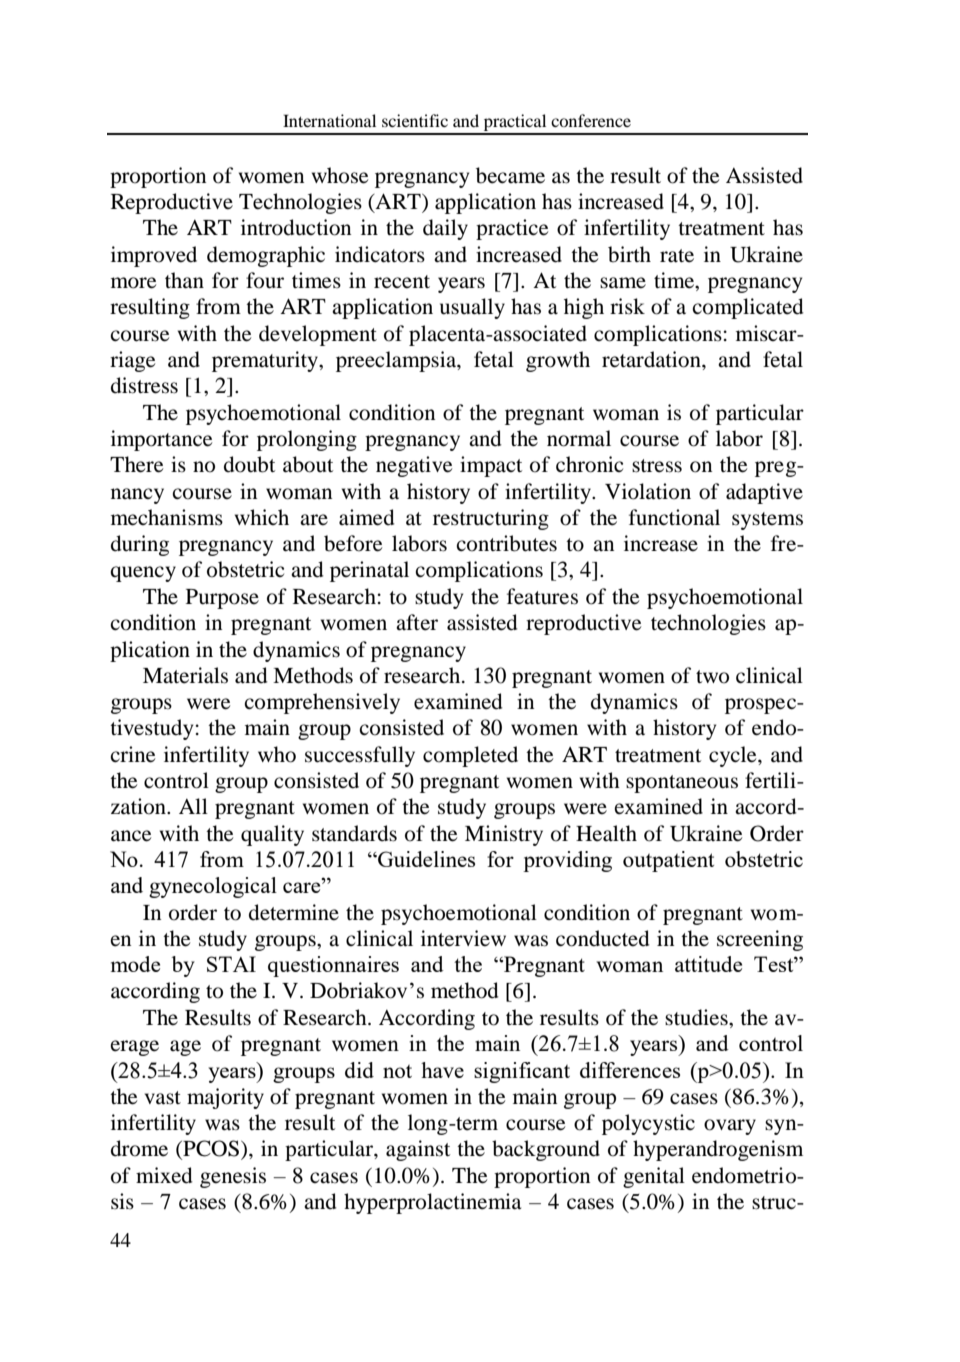 Image resolution: width=960 pixels, height=1362 pixels. Describe the element at coordinates (415, 120) in the screenshot. I see `scientific` at that location.
